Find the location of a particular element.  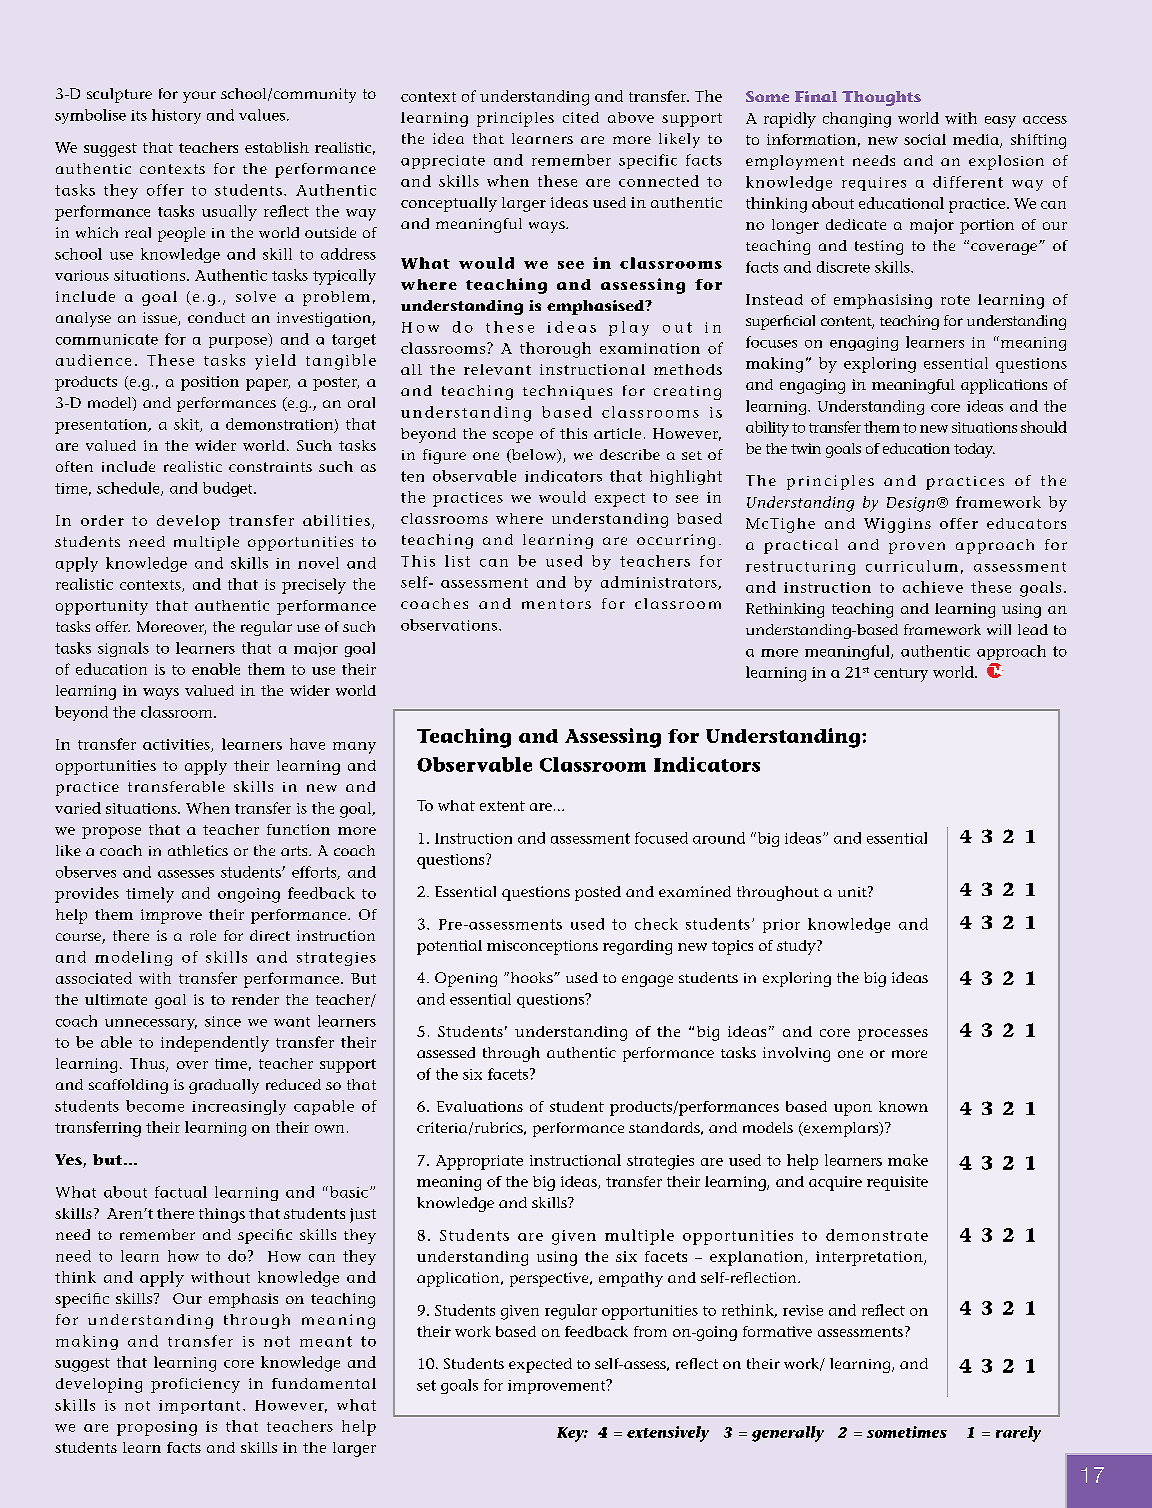

extensively is located at coordinates (668, 1434).
